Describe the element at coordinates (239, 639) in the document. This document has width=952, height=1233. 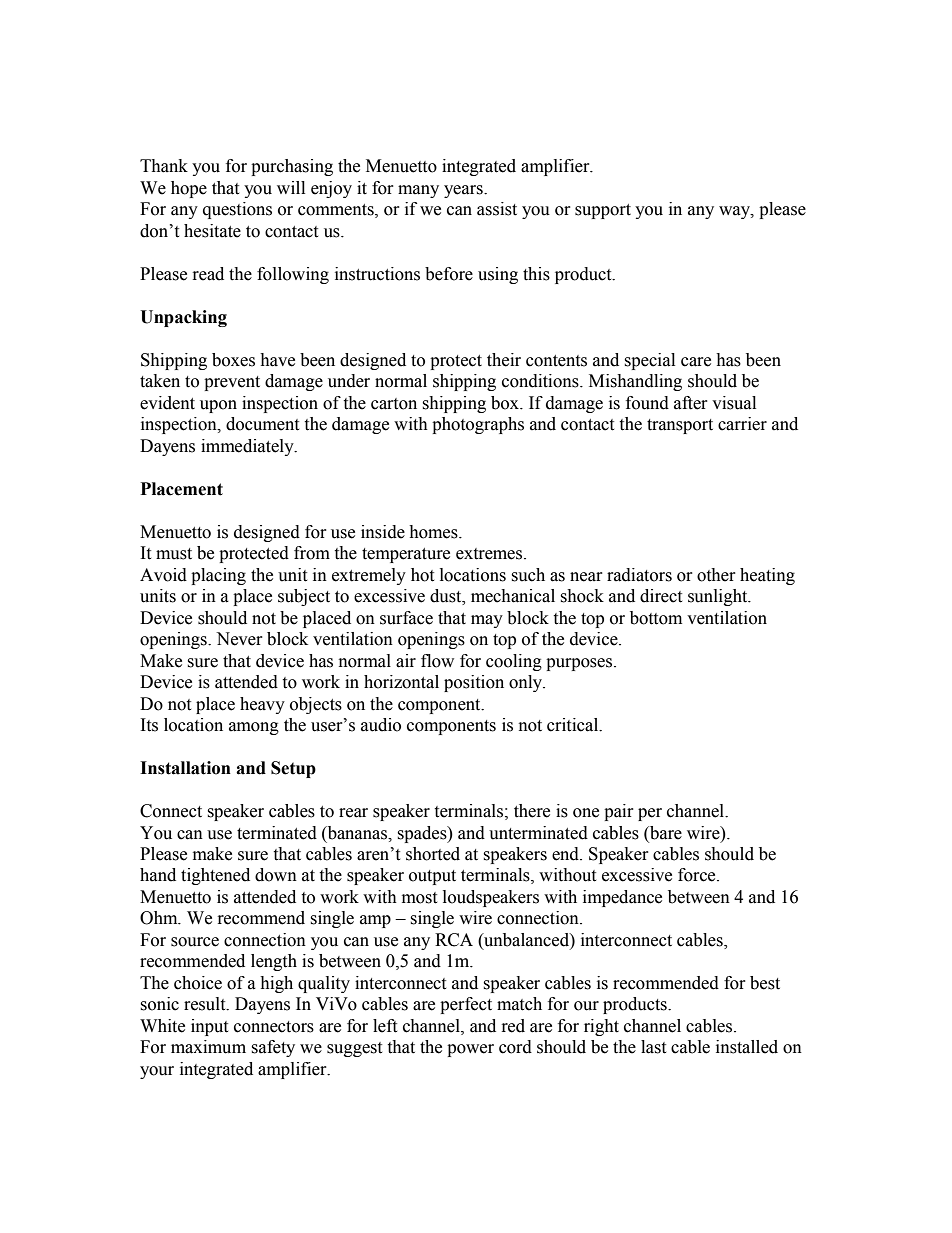
I see `Never` at that location.
